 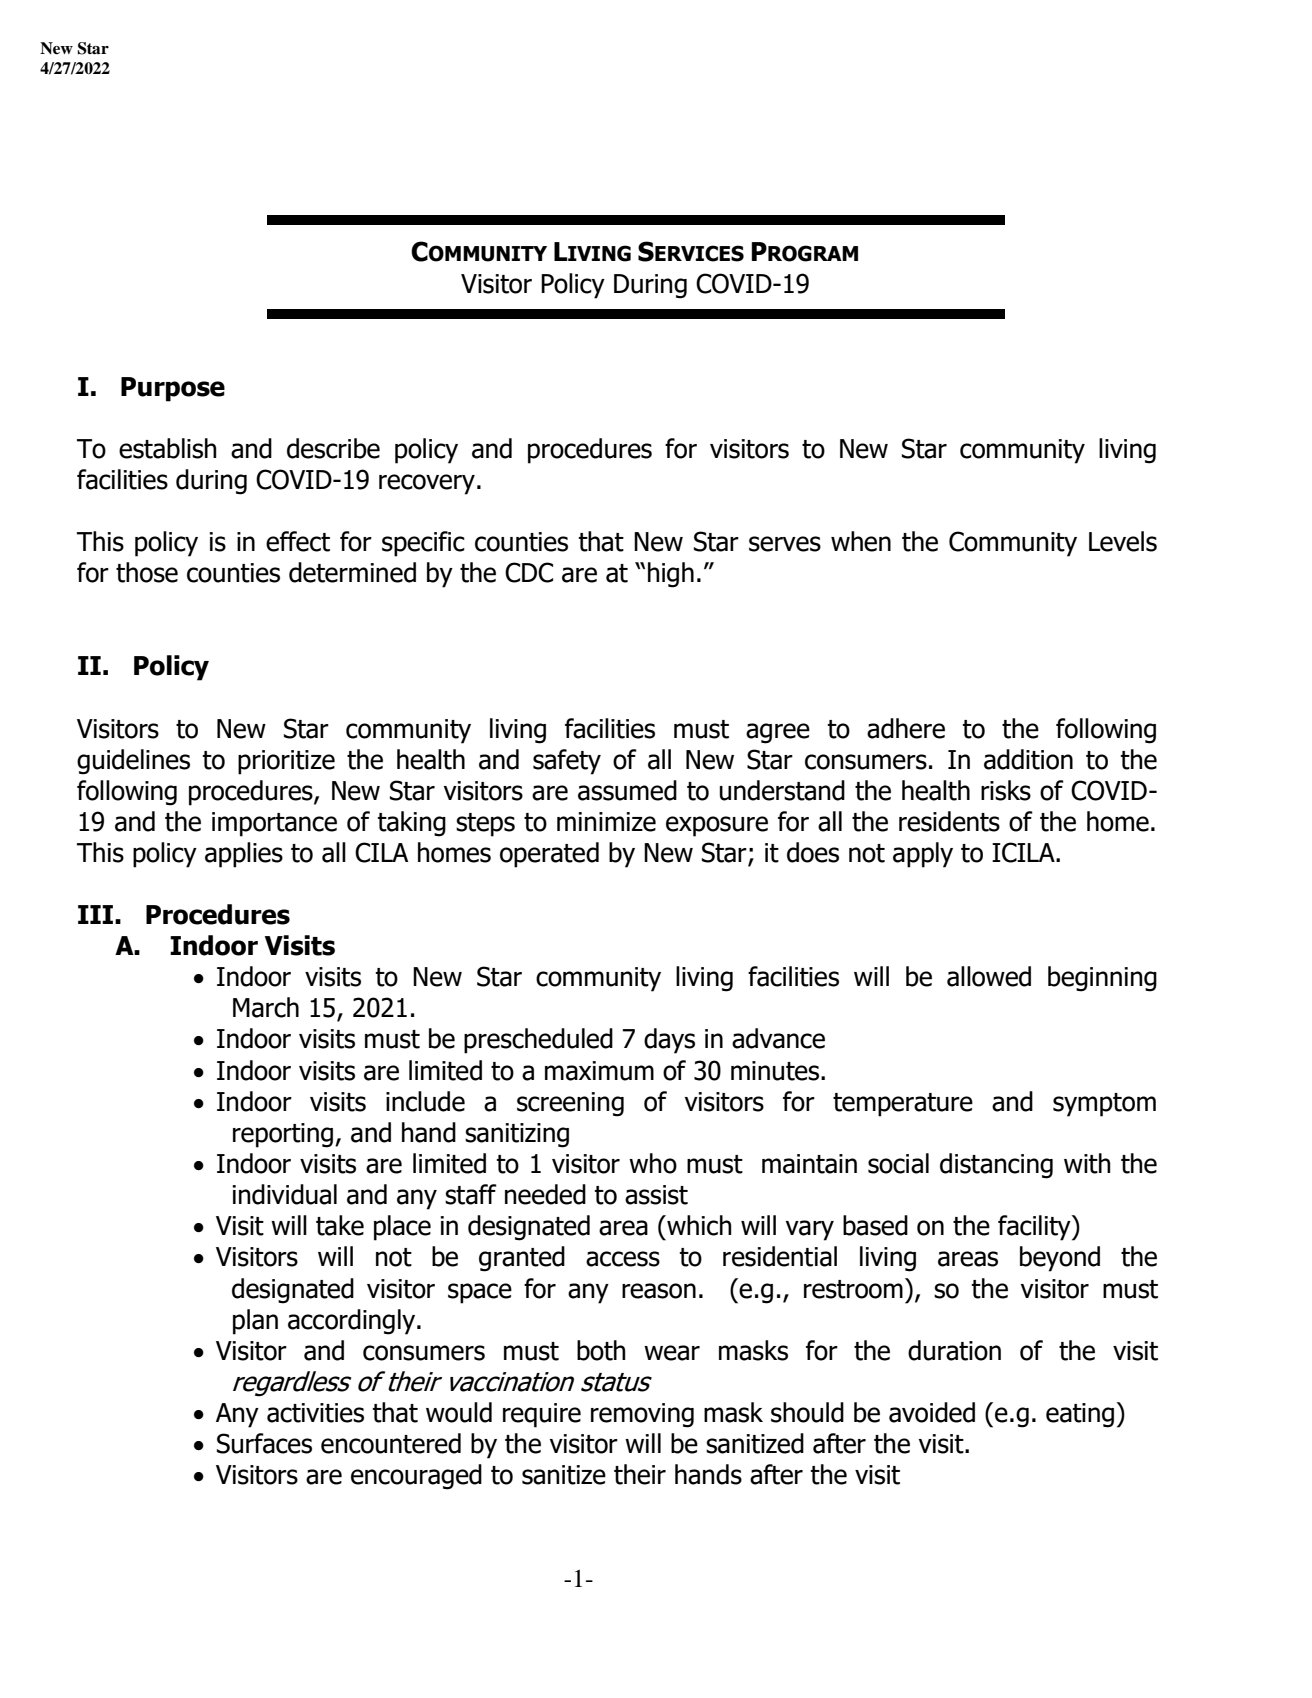 What do you see at coordinates (567, 762) in the screenshot?
I see `safety` at bounding box center [567, 762].
